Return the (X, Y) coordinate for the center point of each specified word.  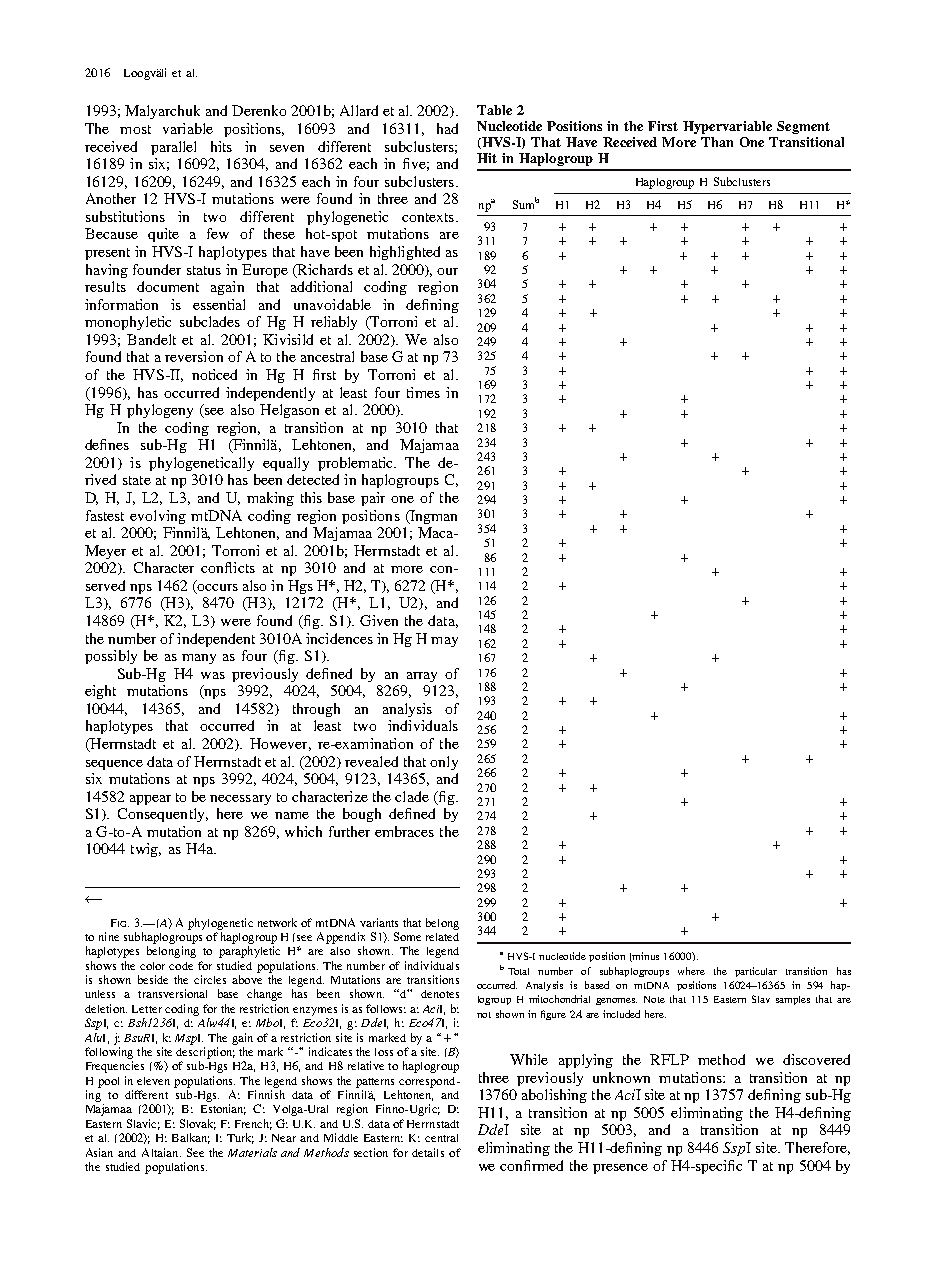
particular (756, 972)
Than (717, 142)
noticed (214, 374)
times (423, 392)
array (422, 677)
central (441, 1138)
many (199, 659)
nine (109, 936)
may (444, 642)
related (442, 937)
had (447, 128)
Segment (803, 127)
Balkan (191, 1138)
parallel (173, 148)
